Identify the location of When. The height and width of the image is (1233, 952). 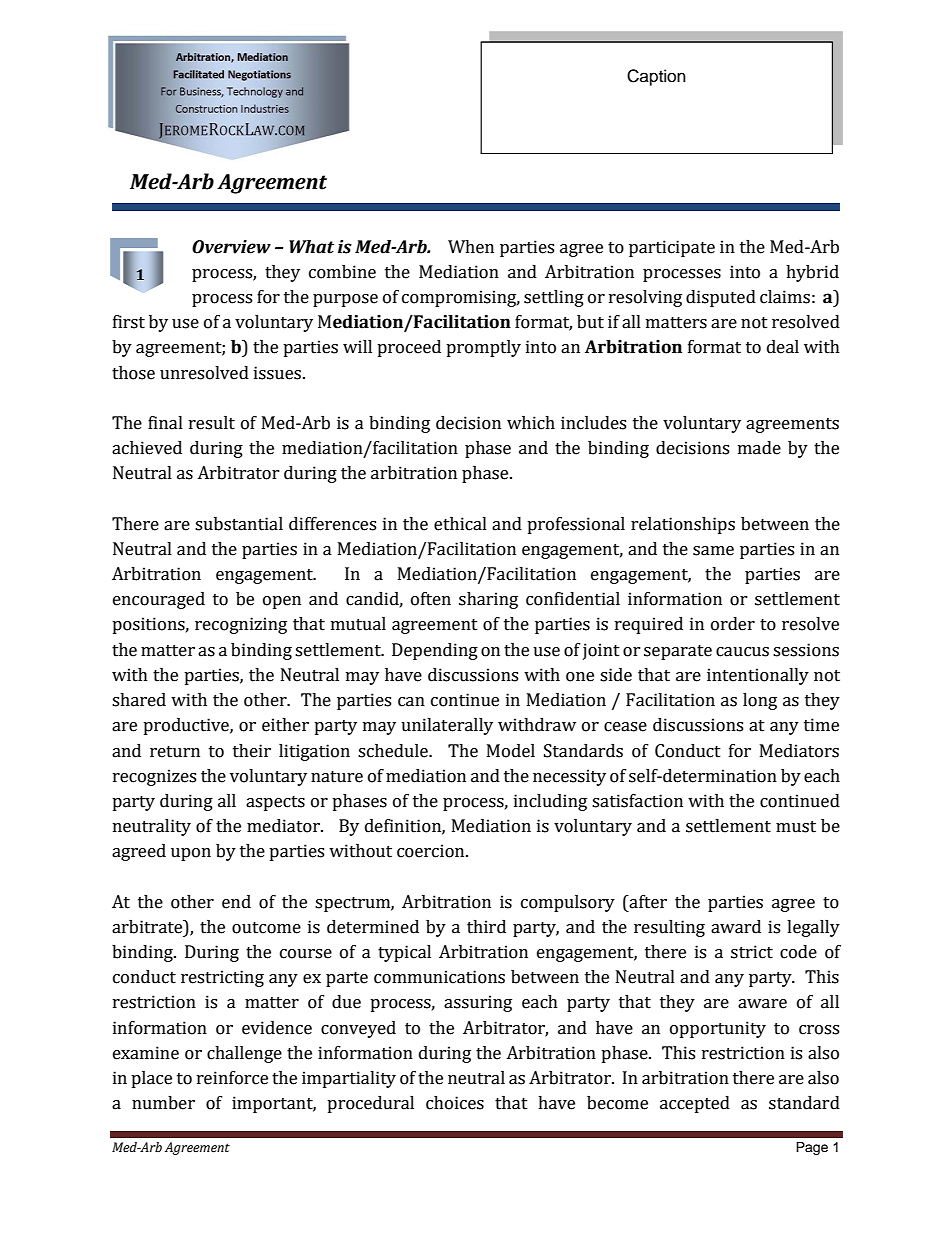
(471, 247).
